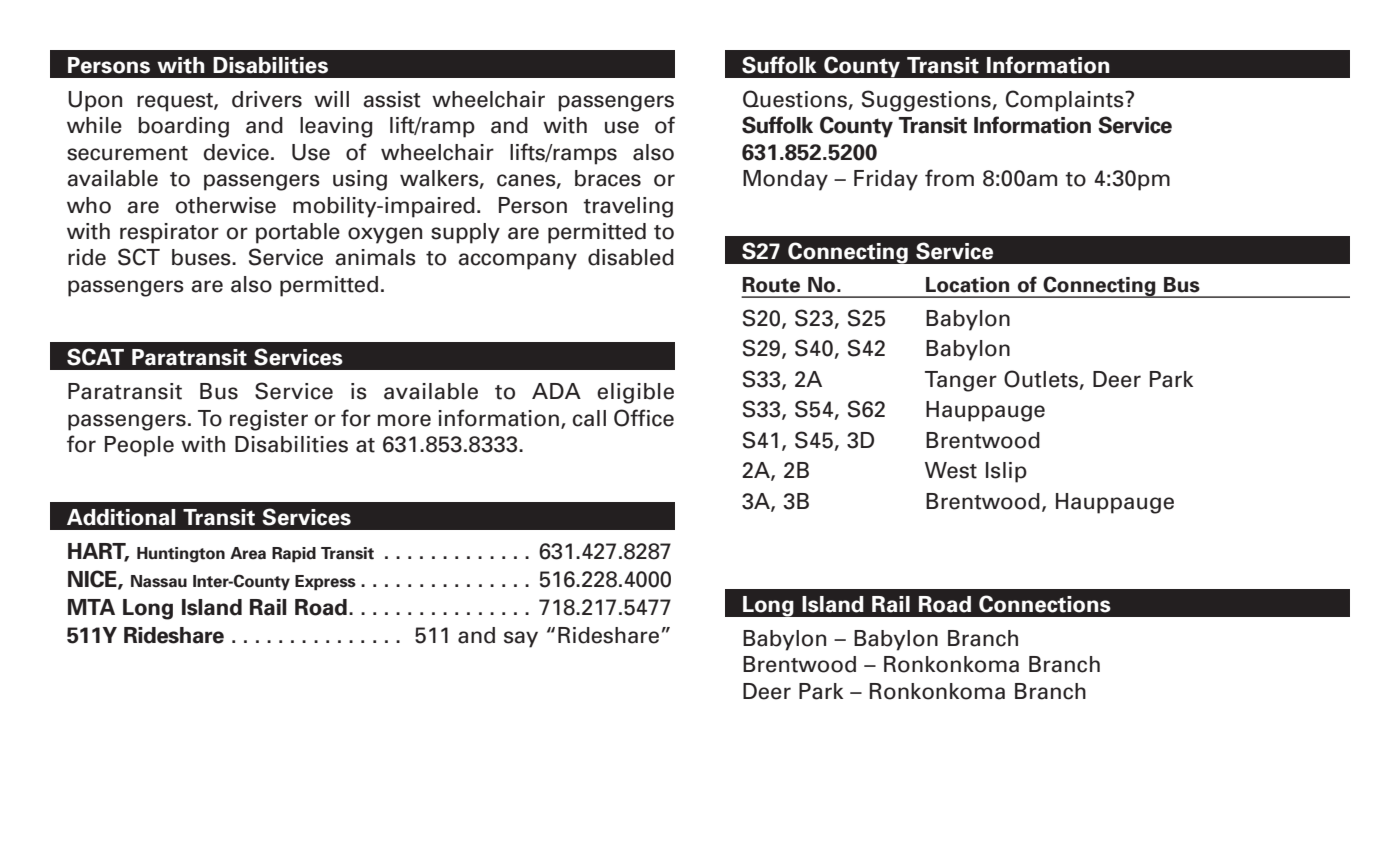  Describe the element at coordinates (183, 127) in the image. I see `boarding` at that location.
